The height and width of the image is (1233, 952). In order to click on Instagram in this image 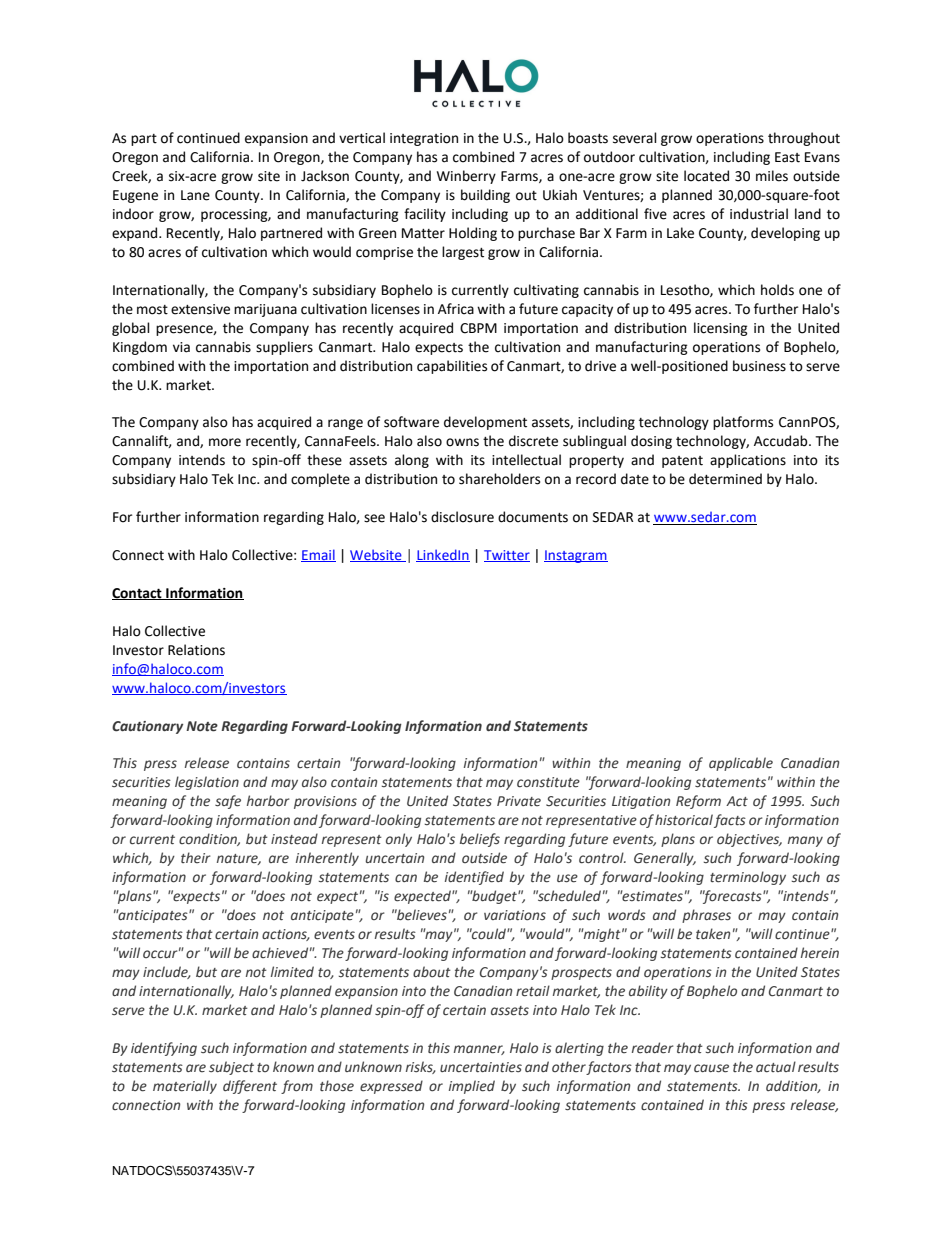, I will do `click(576, 556)`.
